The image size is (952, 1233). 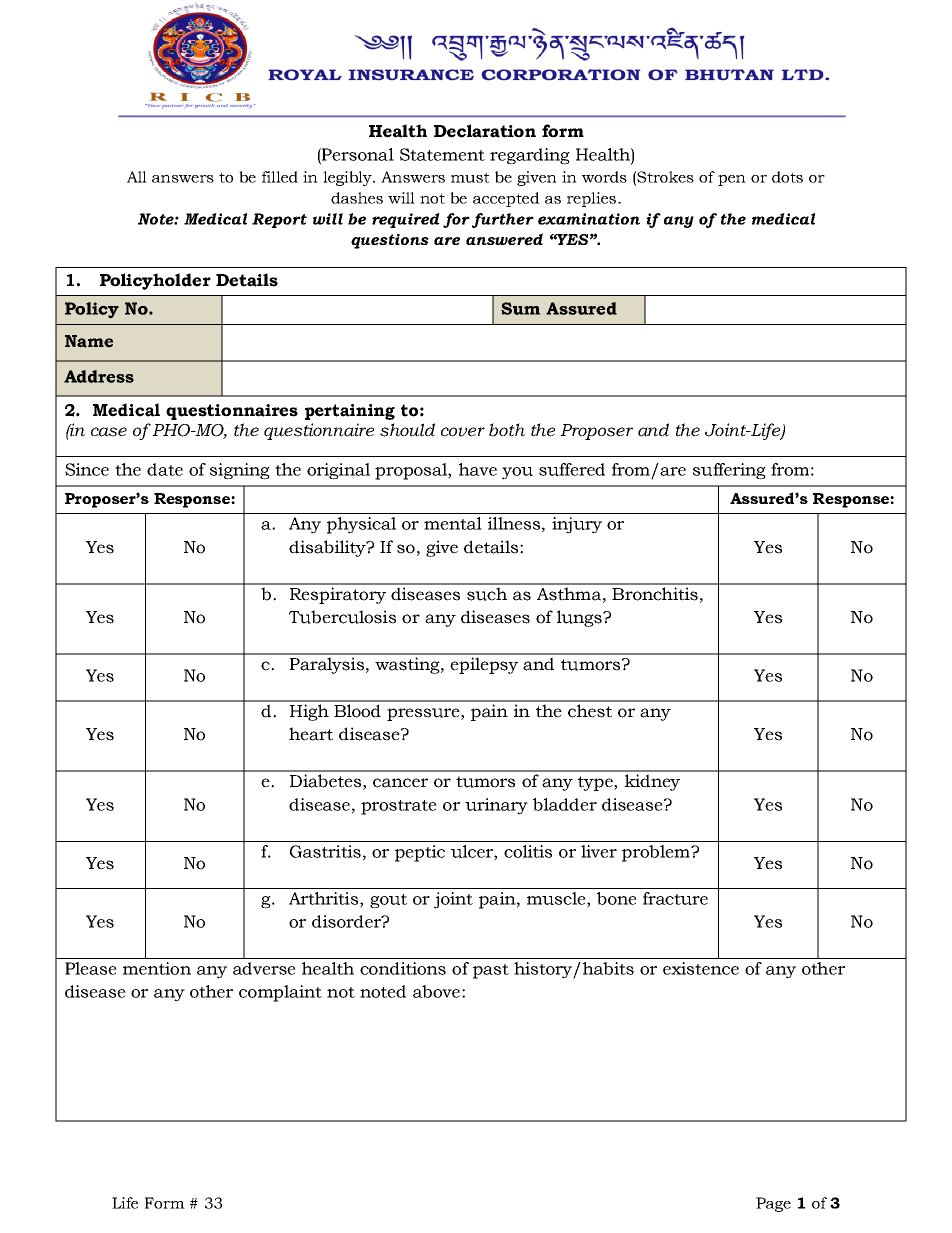 I want to click on lungs, so click(x=580, y=618).
